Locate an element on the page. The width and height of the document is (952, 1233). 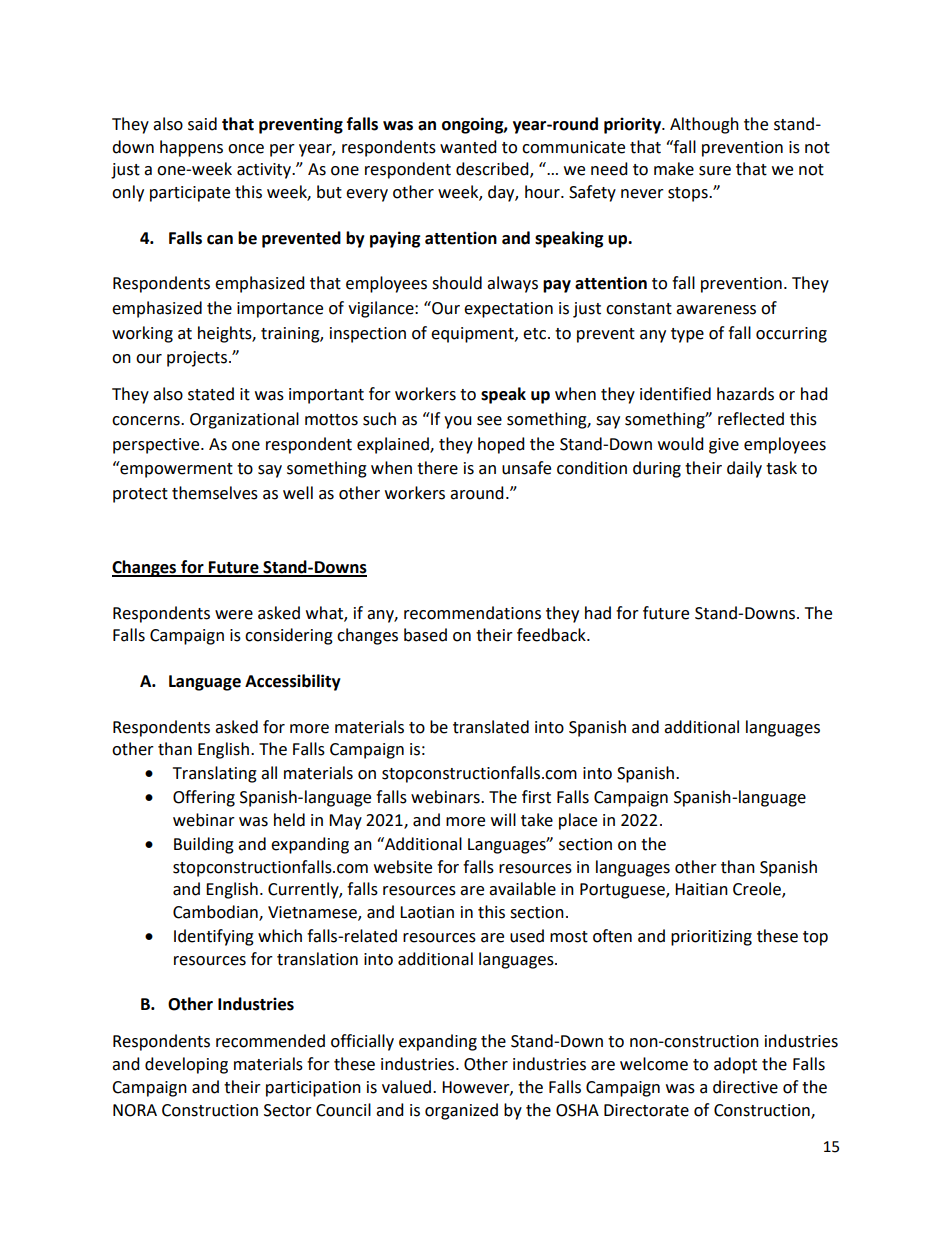
developing is located at coordinates (186, 1065).
